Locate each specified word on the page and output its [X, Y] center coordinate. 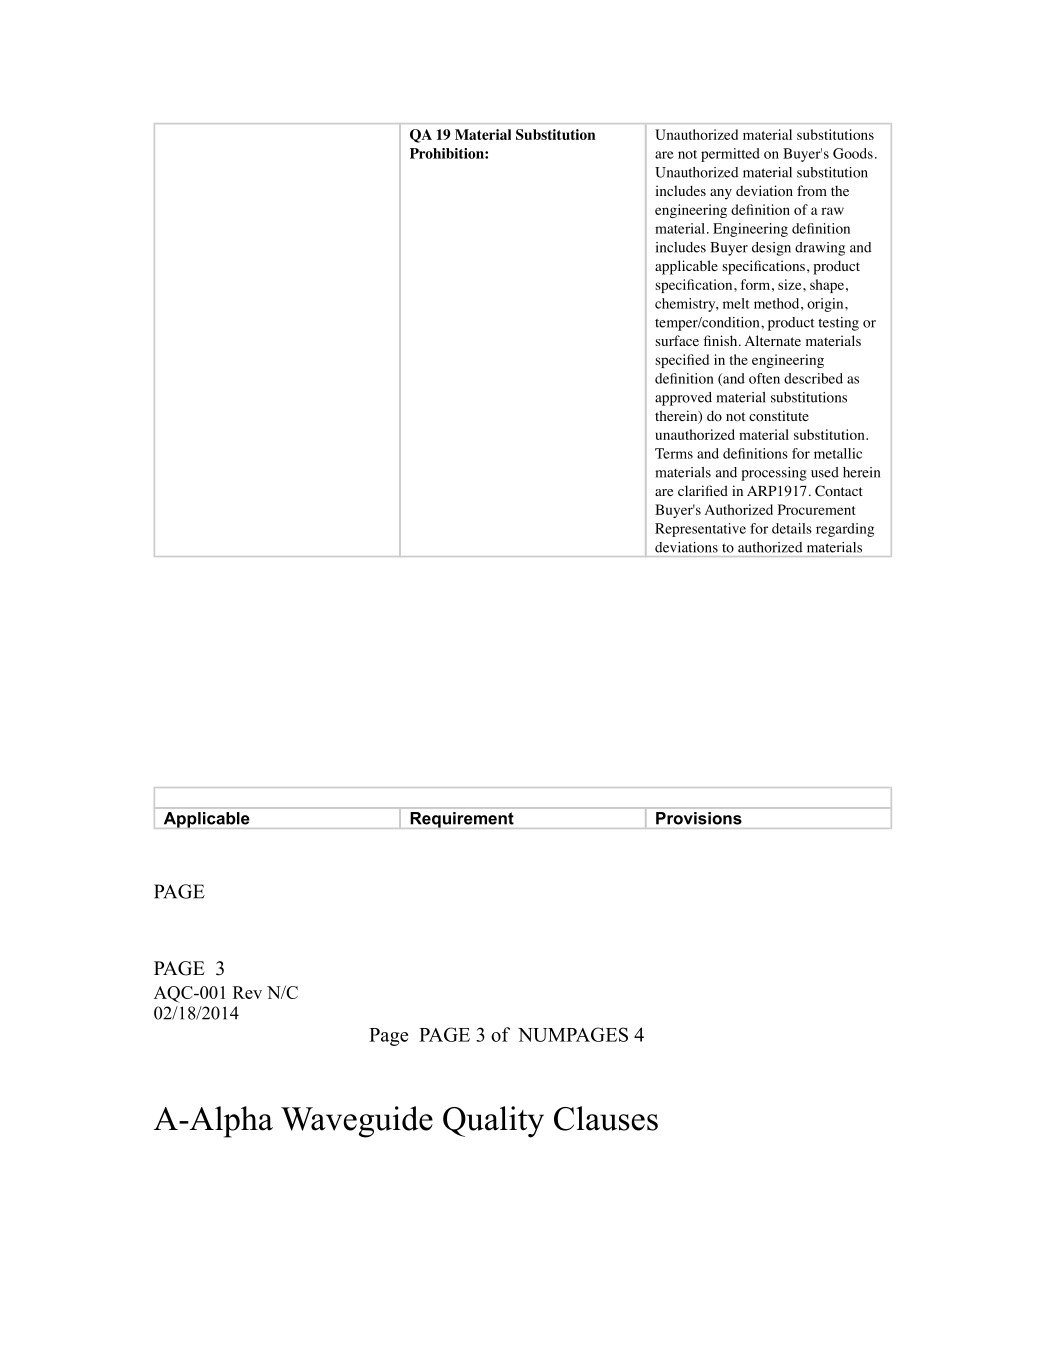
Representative [700, 530]
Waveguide [357, 1122]
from [812, 190]
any [721, 194]
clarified [703, 490]
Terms [674, 453]
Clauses [606, 1118]
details [792, 528]
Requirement [462, 820]
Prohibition [448, 153]
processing [774, 474]
